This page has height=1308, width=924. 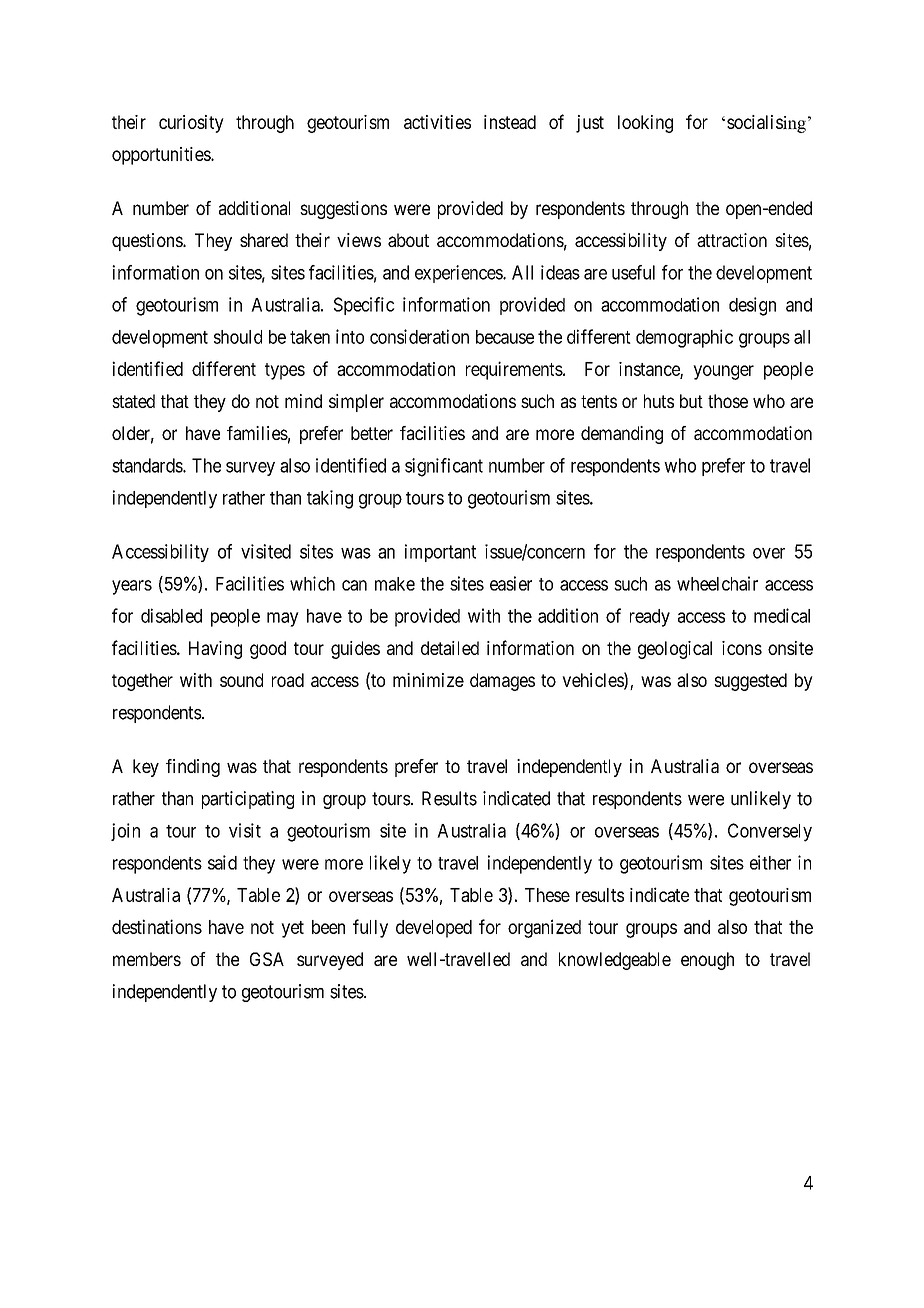 I want to click on enough, so click(x=707, y=961).
